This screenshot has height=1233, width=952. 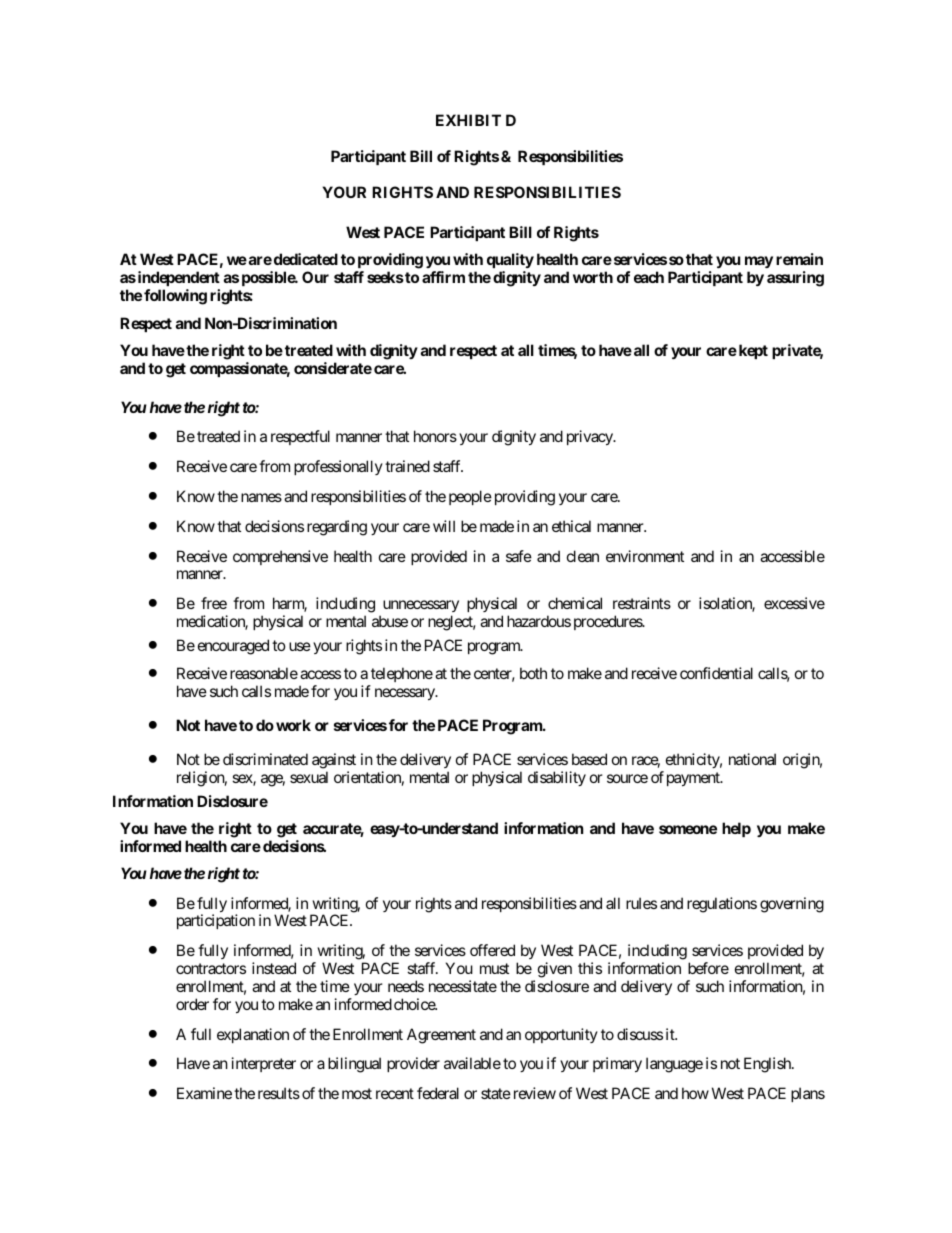 I want to click on national, so click(x=752, y=759).
